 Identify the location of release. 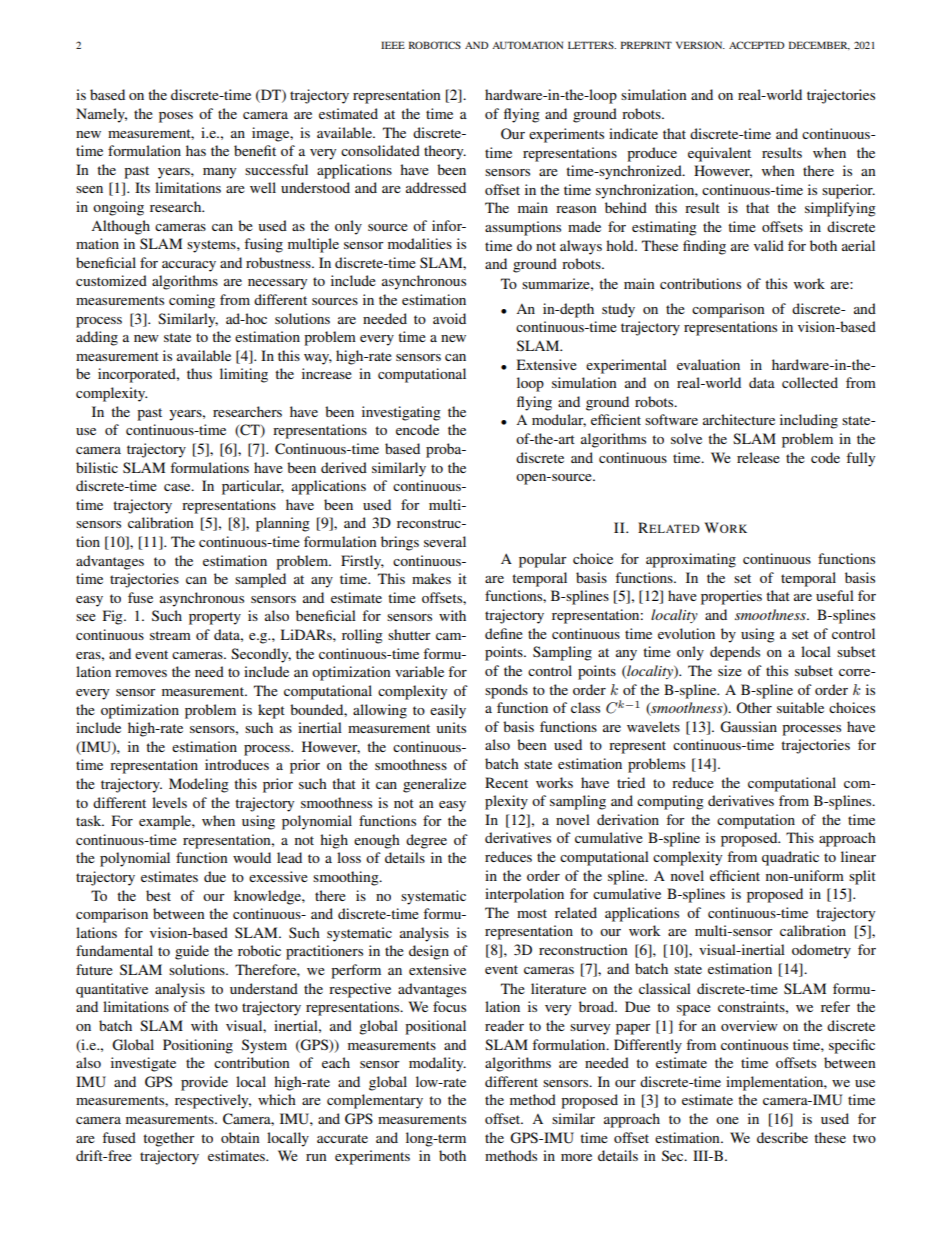
(758, 457).
